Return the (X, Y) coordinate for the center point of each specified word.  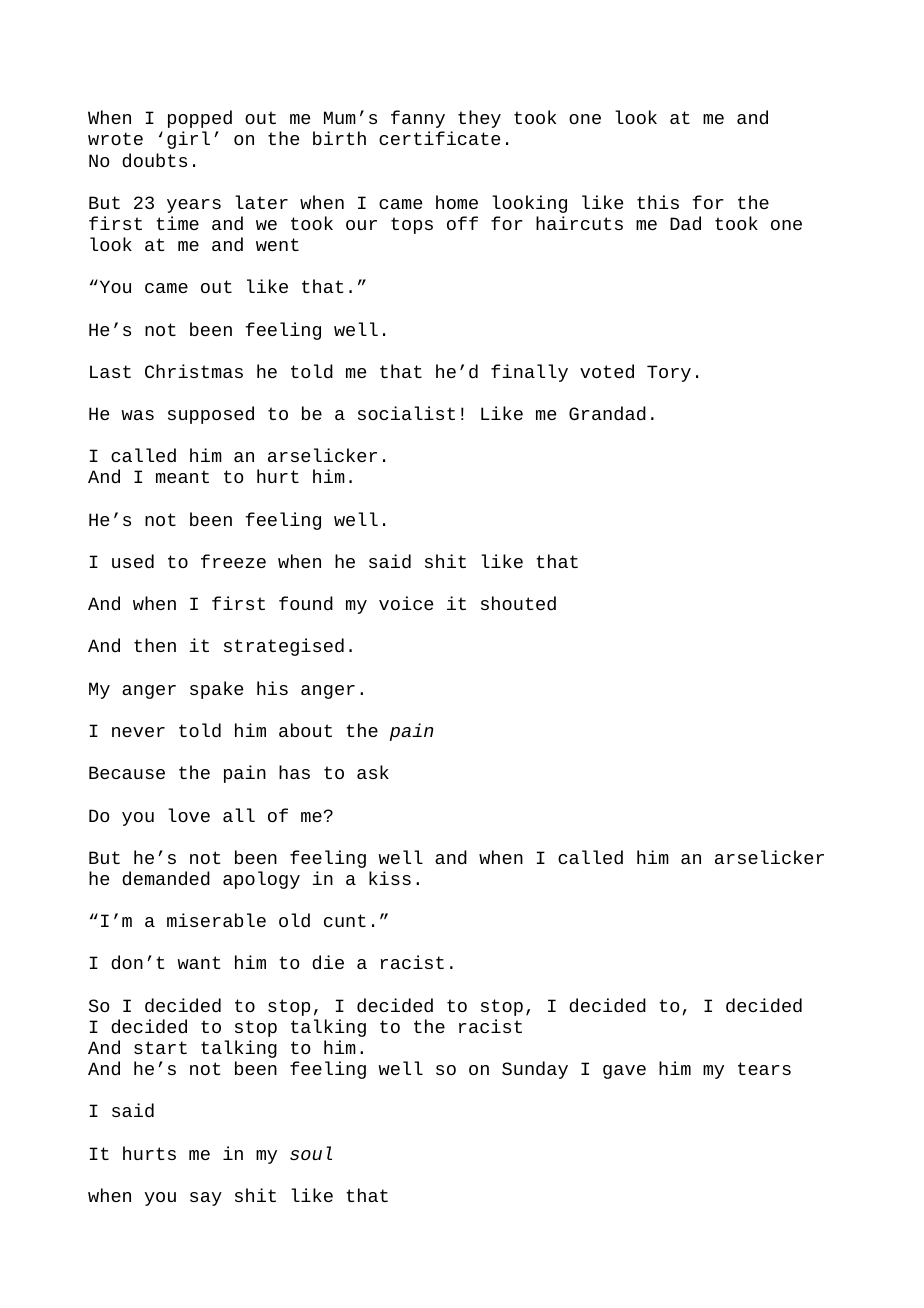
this (658, 202)
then (155, 645)
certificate (439, 138)
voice (406, 603)
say (206, 1199)
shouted (518, 603)
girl (188, 140)
